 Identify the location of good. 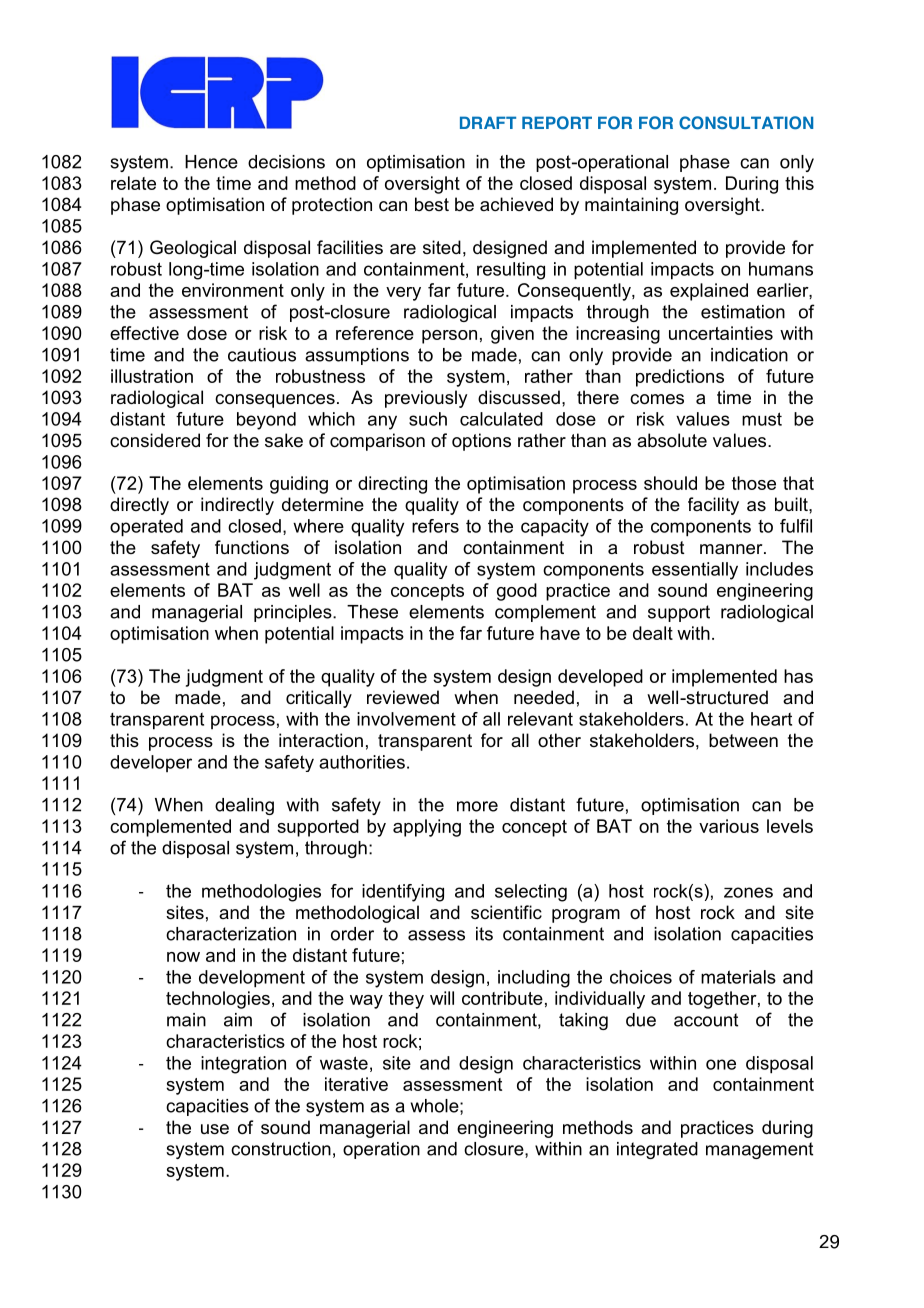
(517, 592).
